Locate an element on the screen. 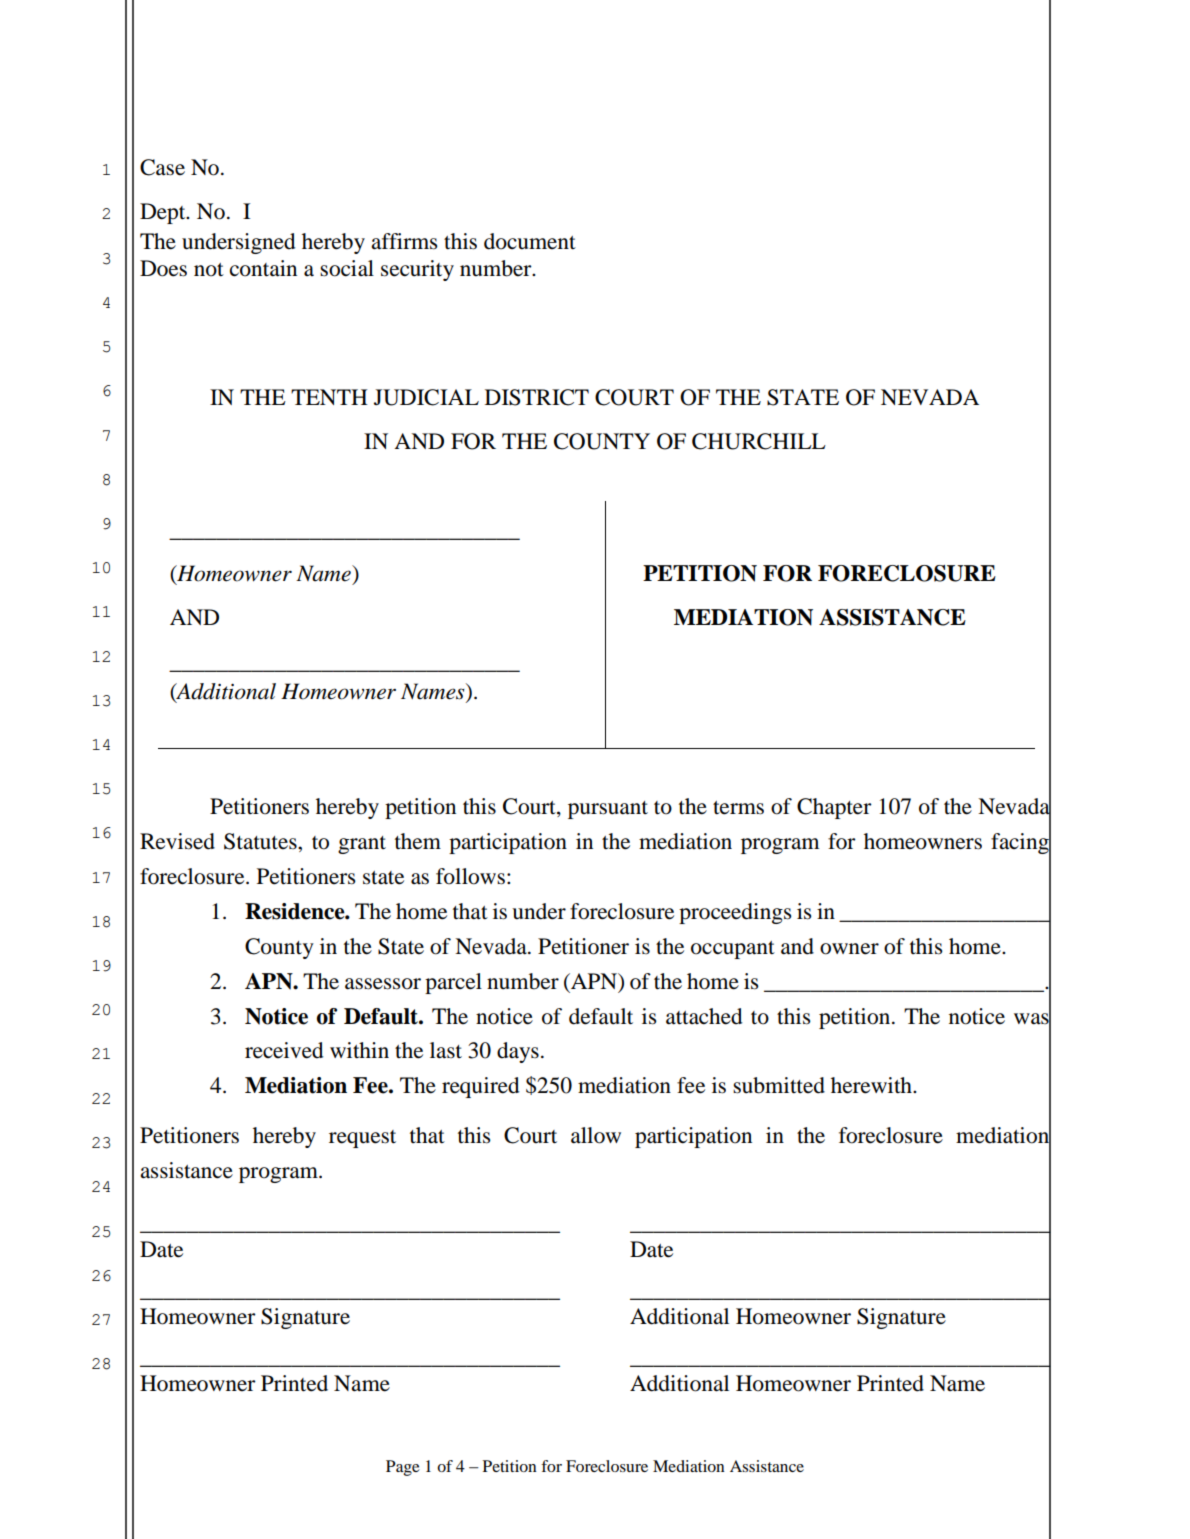 This screenshot has height=1539, width=1190. days is located at coordinates (518, 1052).
